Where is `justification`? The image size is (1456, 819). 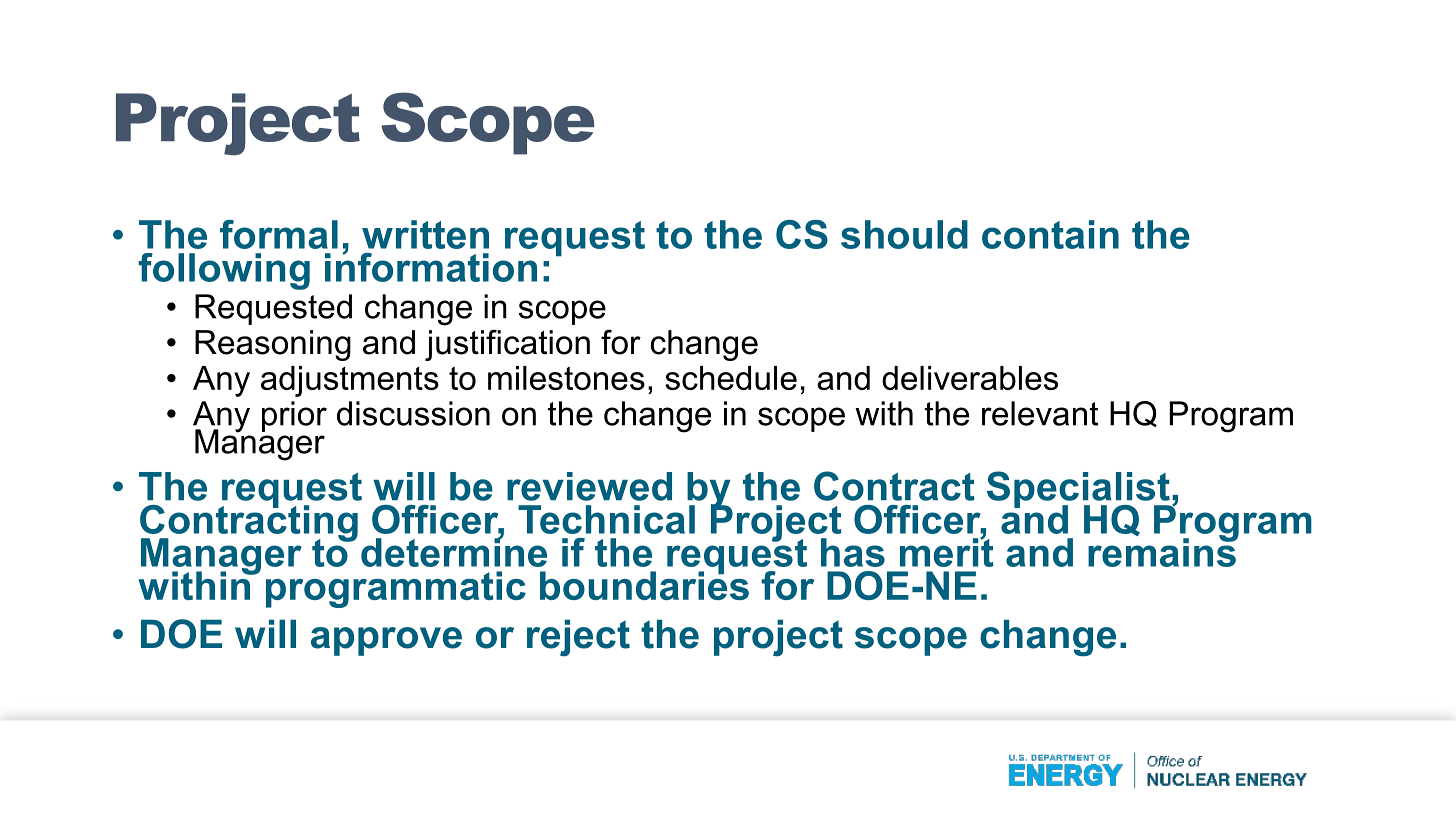 justification is located at coordinates (507, 345).
